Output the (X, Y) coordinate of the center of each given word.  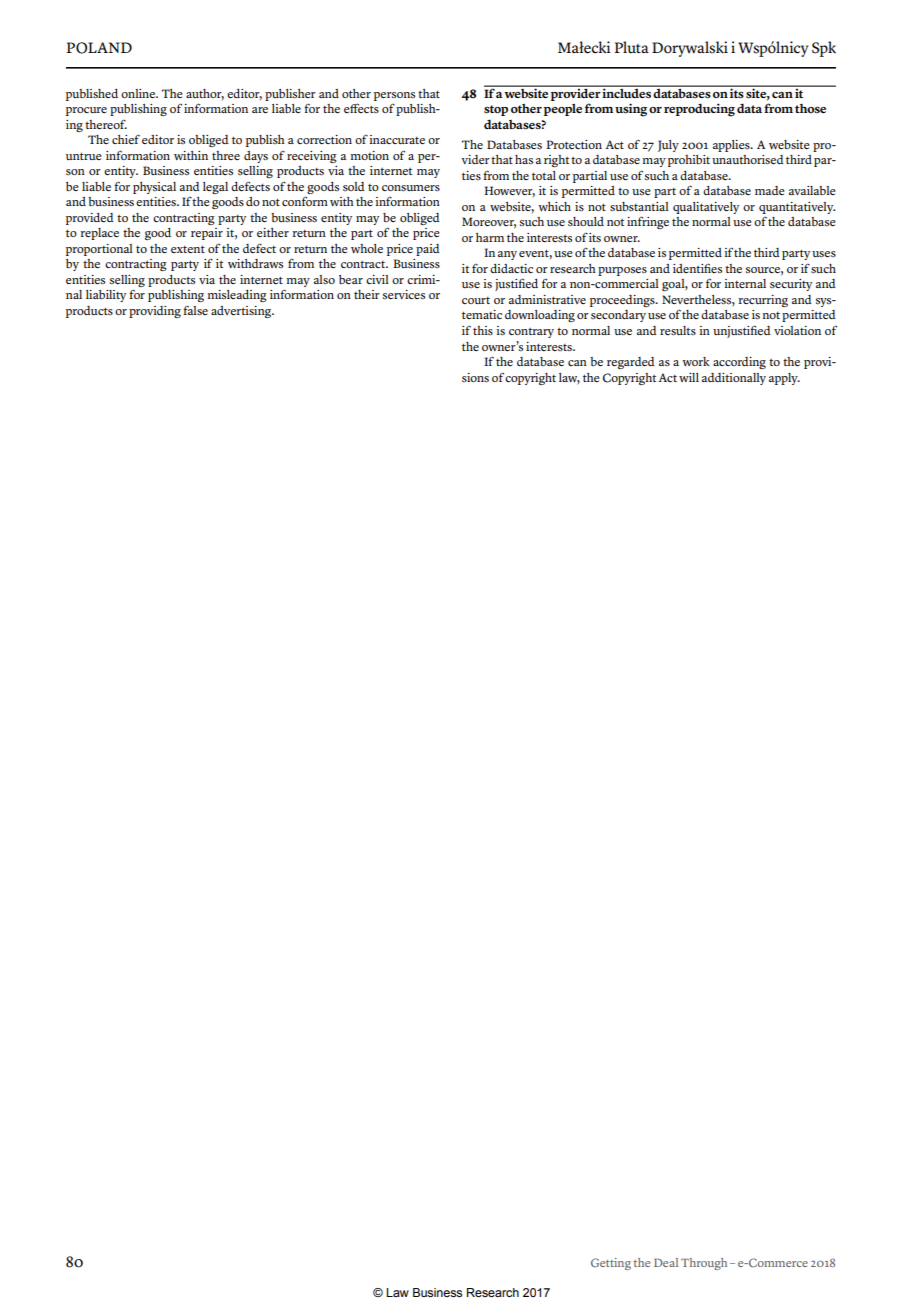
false (195, 310)
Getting (611, 1264)
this (483, 330)
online (139, 93)
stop (496, 110)
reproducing (699, 110)
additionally (734, 379)
